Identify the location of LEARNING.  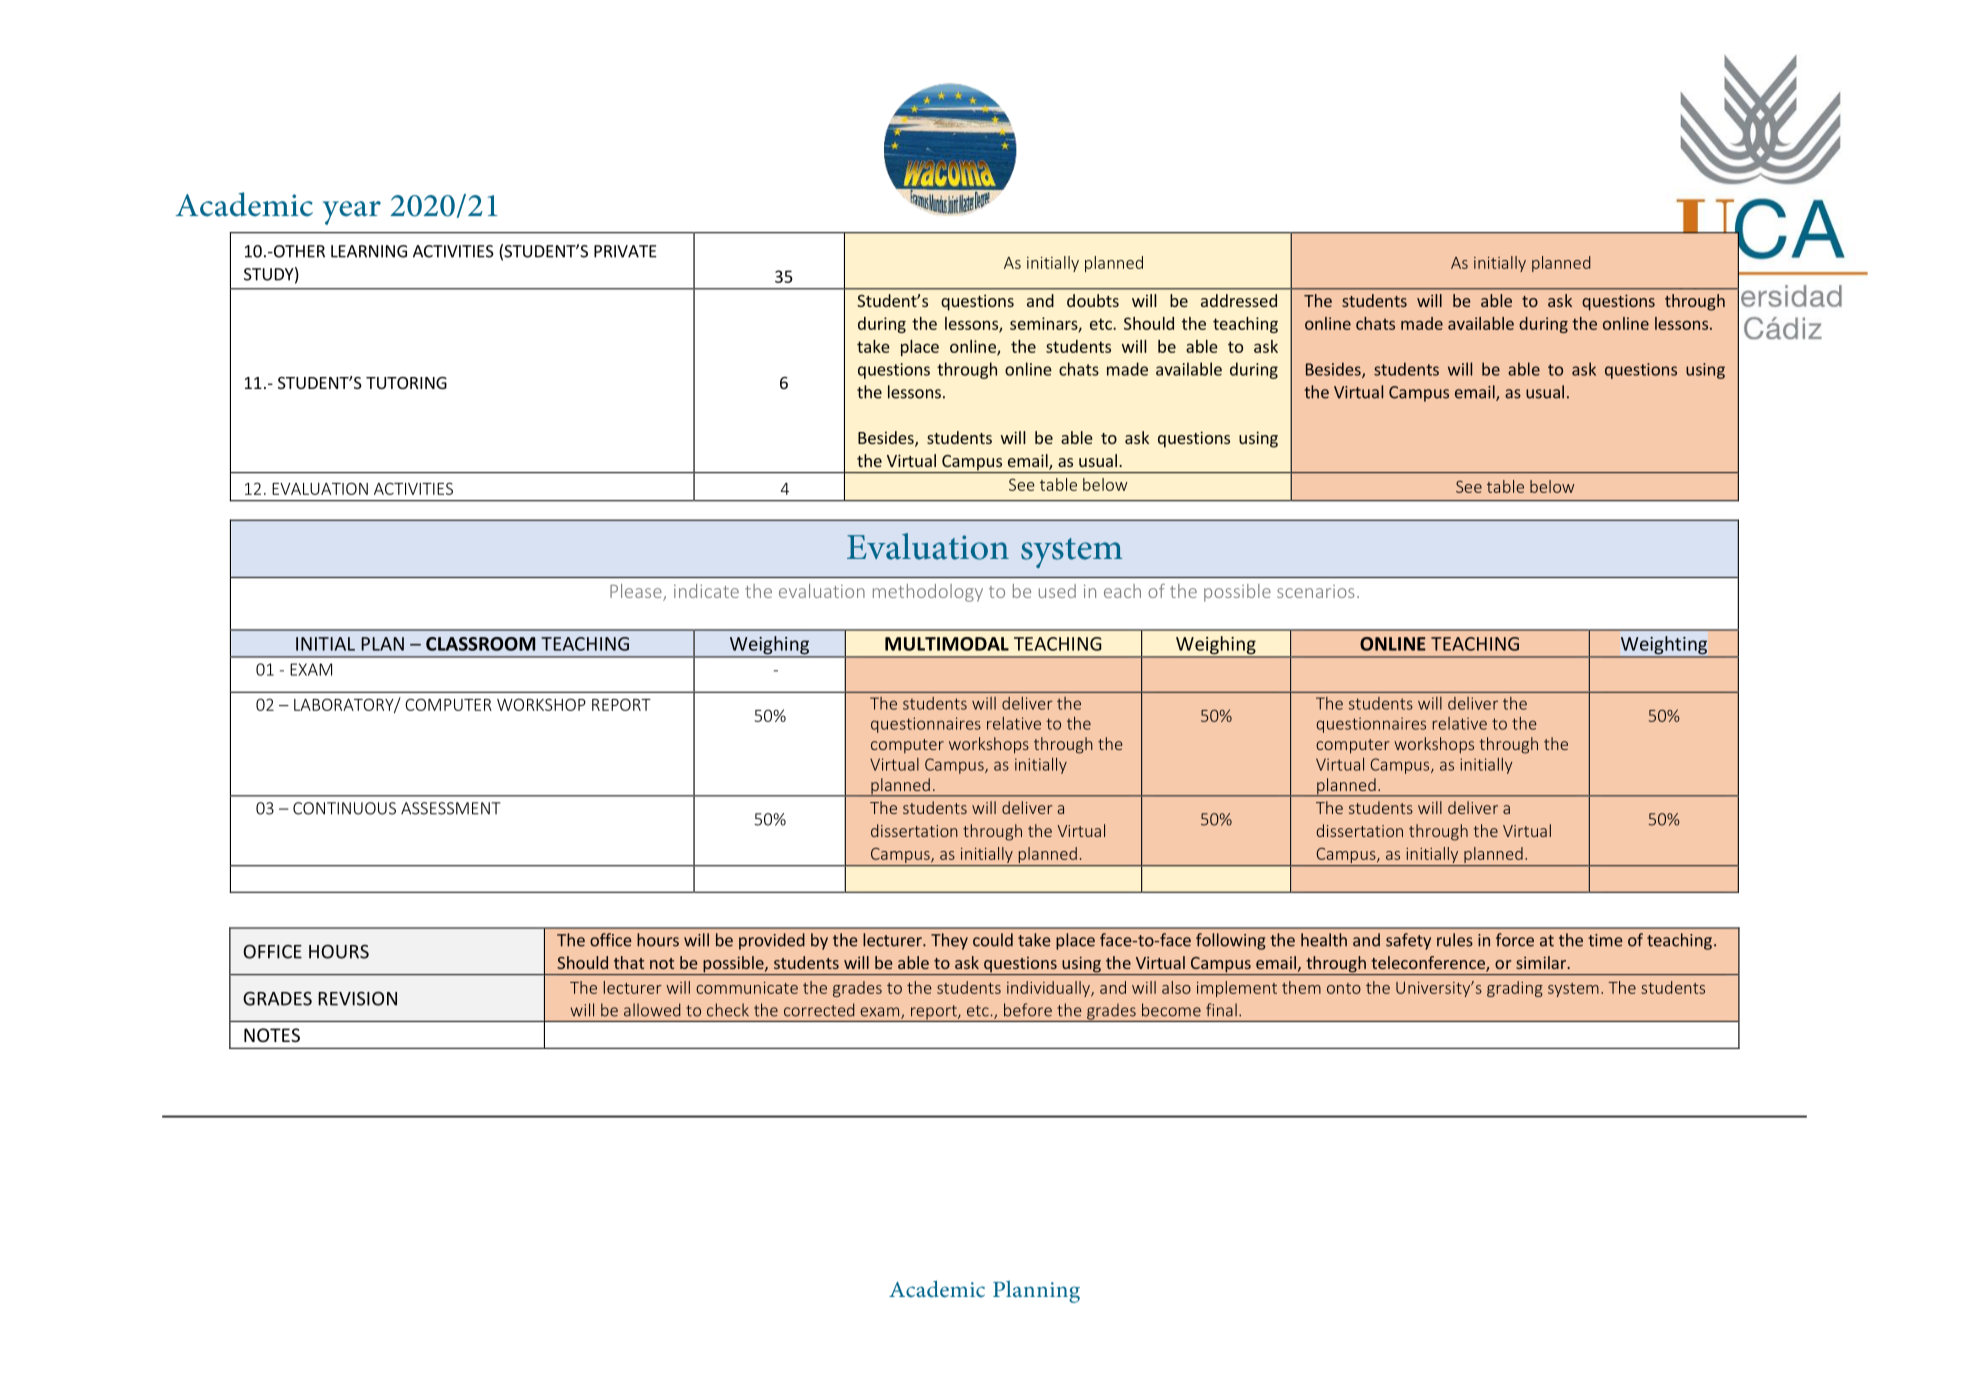
(369, 251).
